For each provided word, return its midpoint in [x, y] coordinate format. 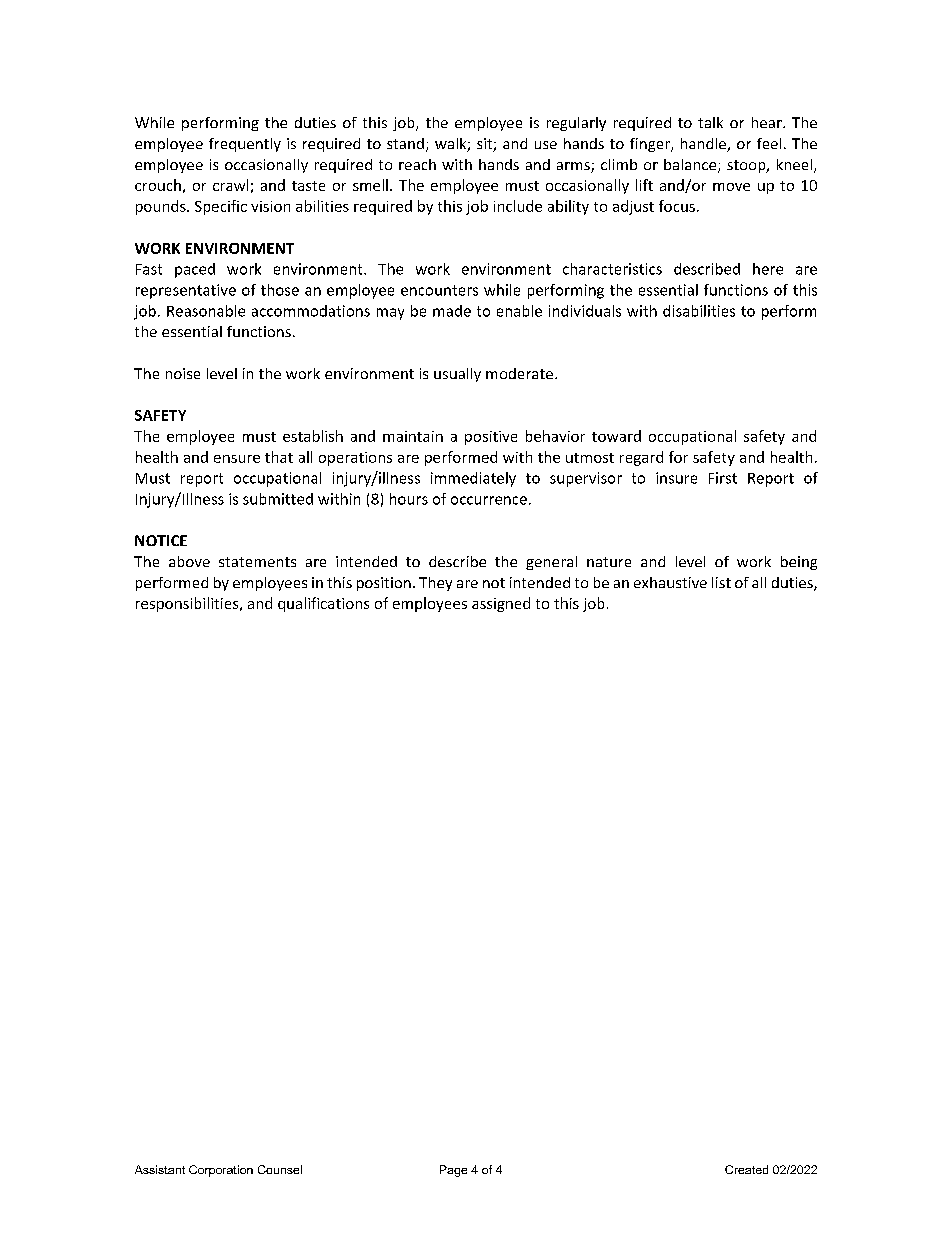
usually [457, 375]
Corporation [221, 1171]
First [723, 478]
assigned [501, 604]
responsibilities [188, 604]
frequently [245, 145]
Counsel [280, 1169]
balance [691, 166]
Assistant [160, 1169]
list [721, 582]
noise [183, 373]
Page [453, 1171]
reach [417, 164]
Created [746, 1169]
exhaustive [670, 582]
